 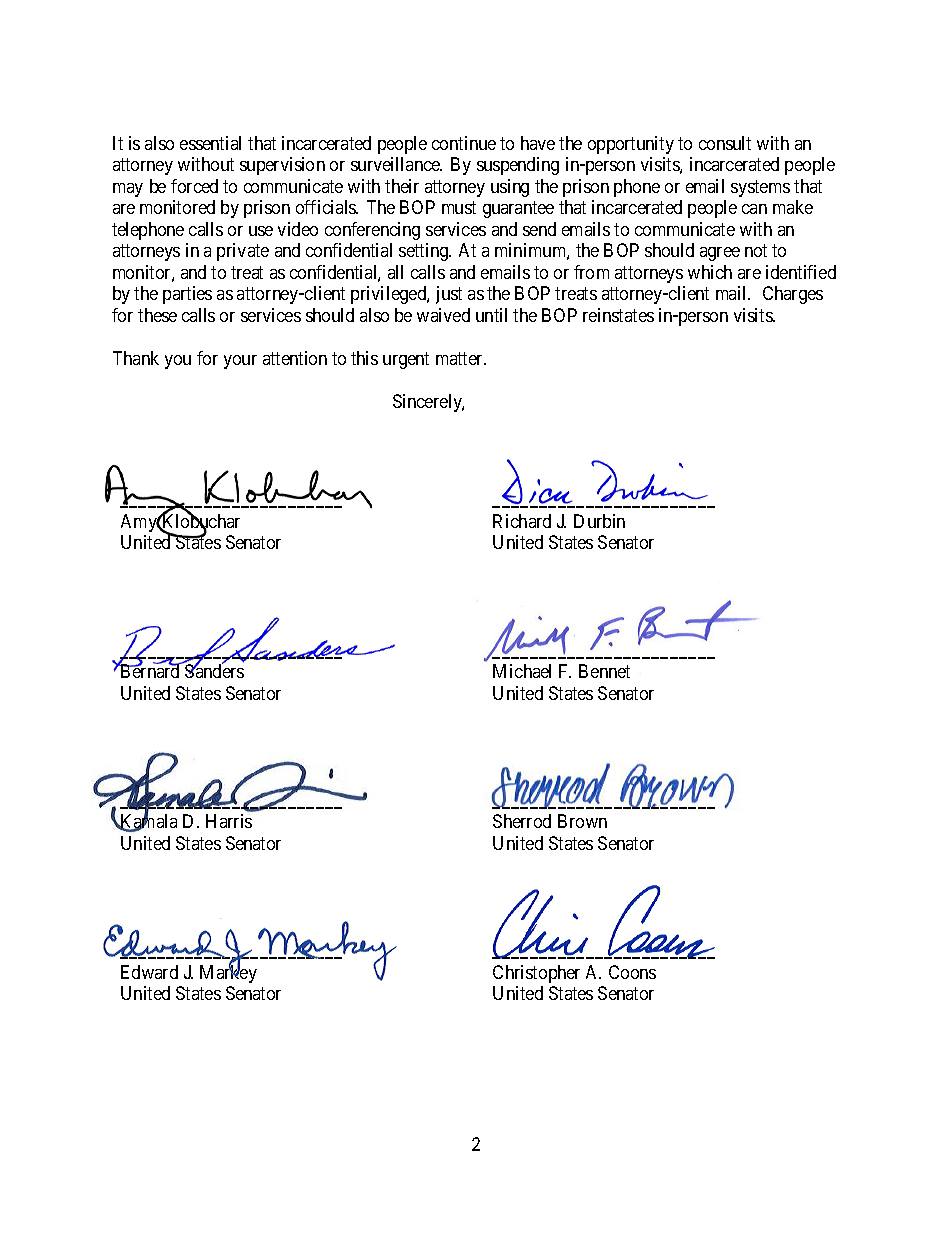 I want to click on forced, so click(x=194, y=186).
